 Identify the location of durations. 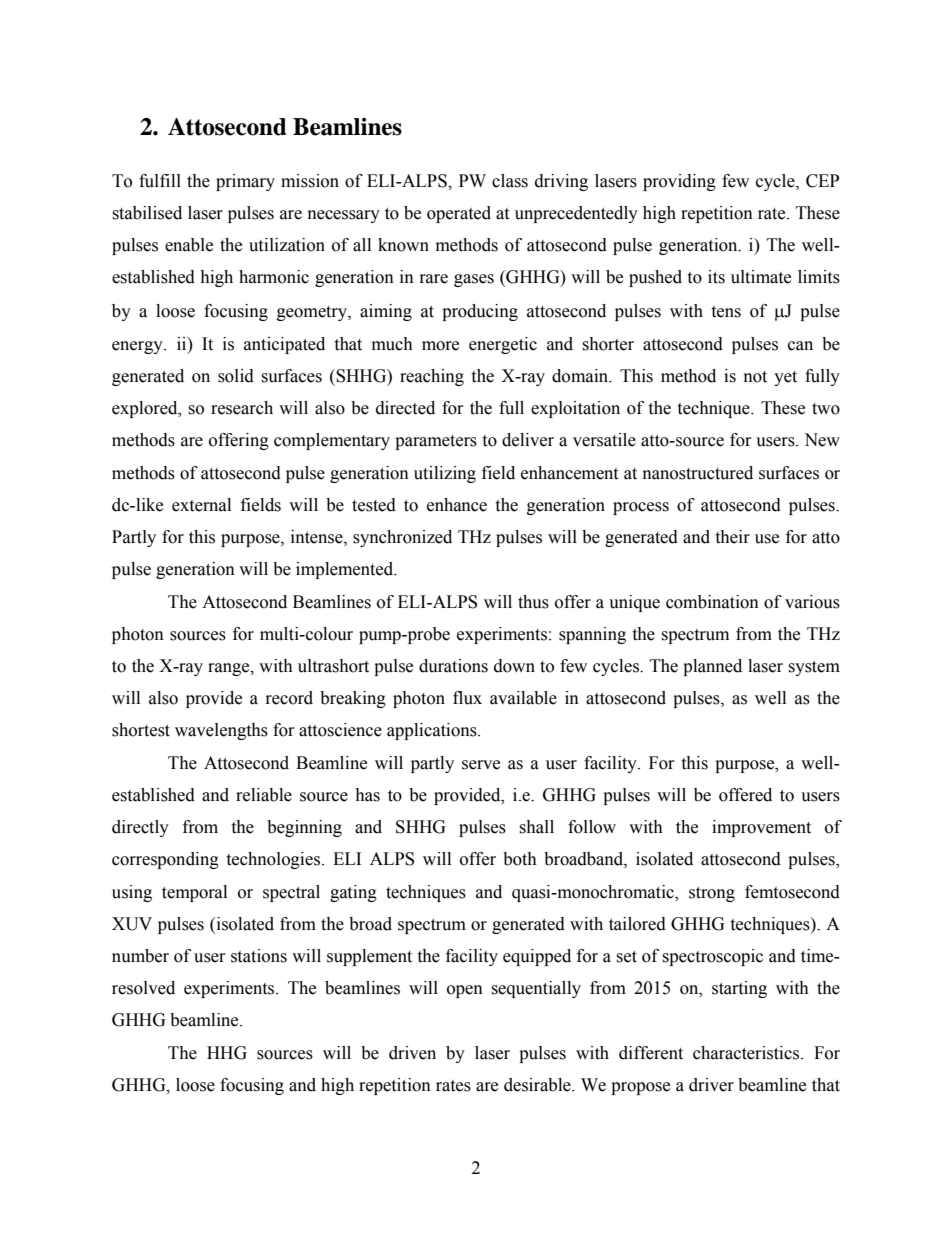
(453, 666).
